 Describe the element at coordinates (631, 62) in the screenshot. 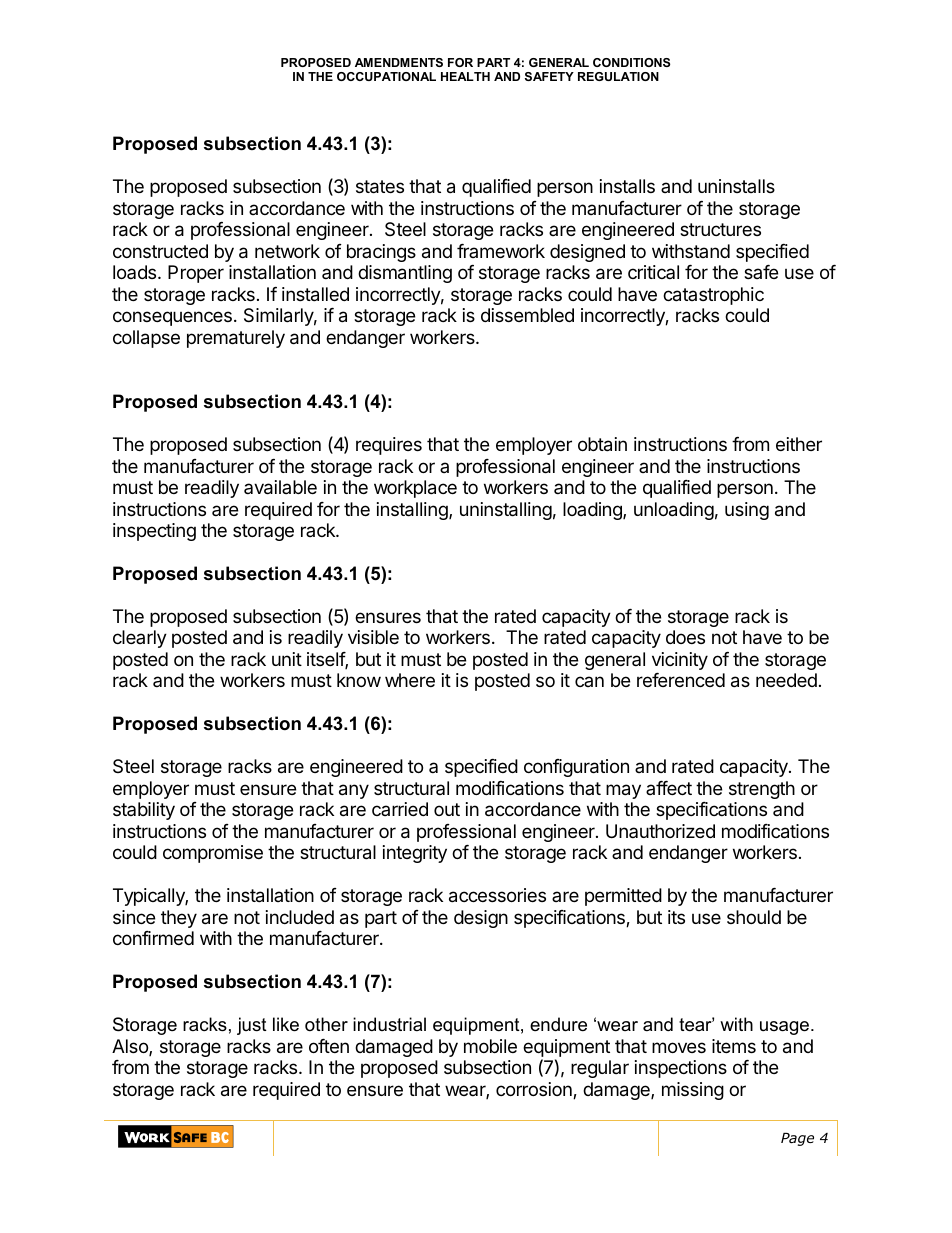

I see `CONDITIONS` at that location.
